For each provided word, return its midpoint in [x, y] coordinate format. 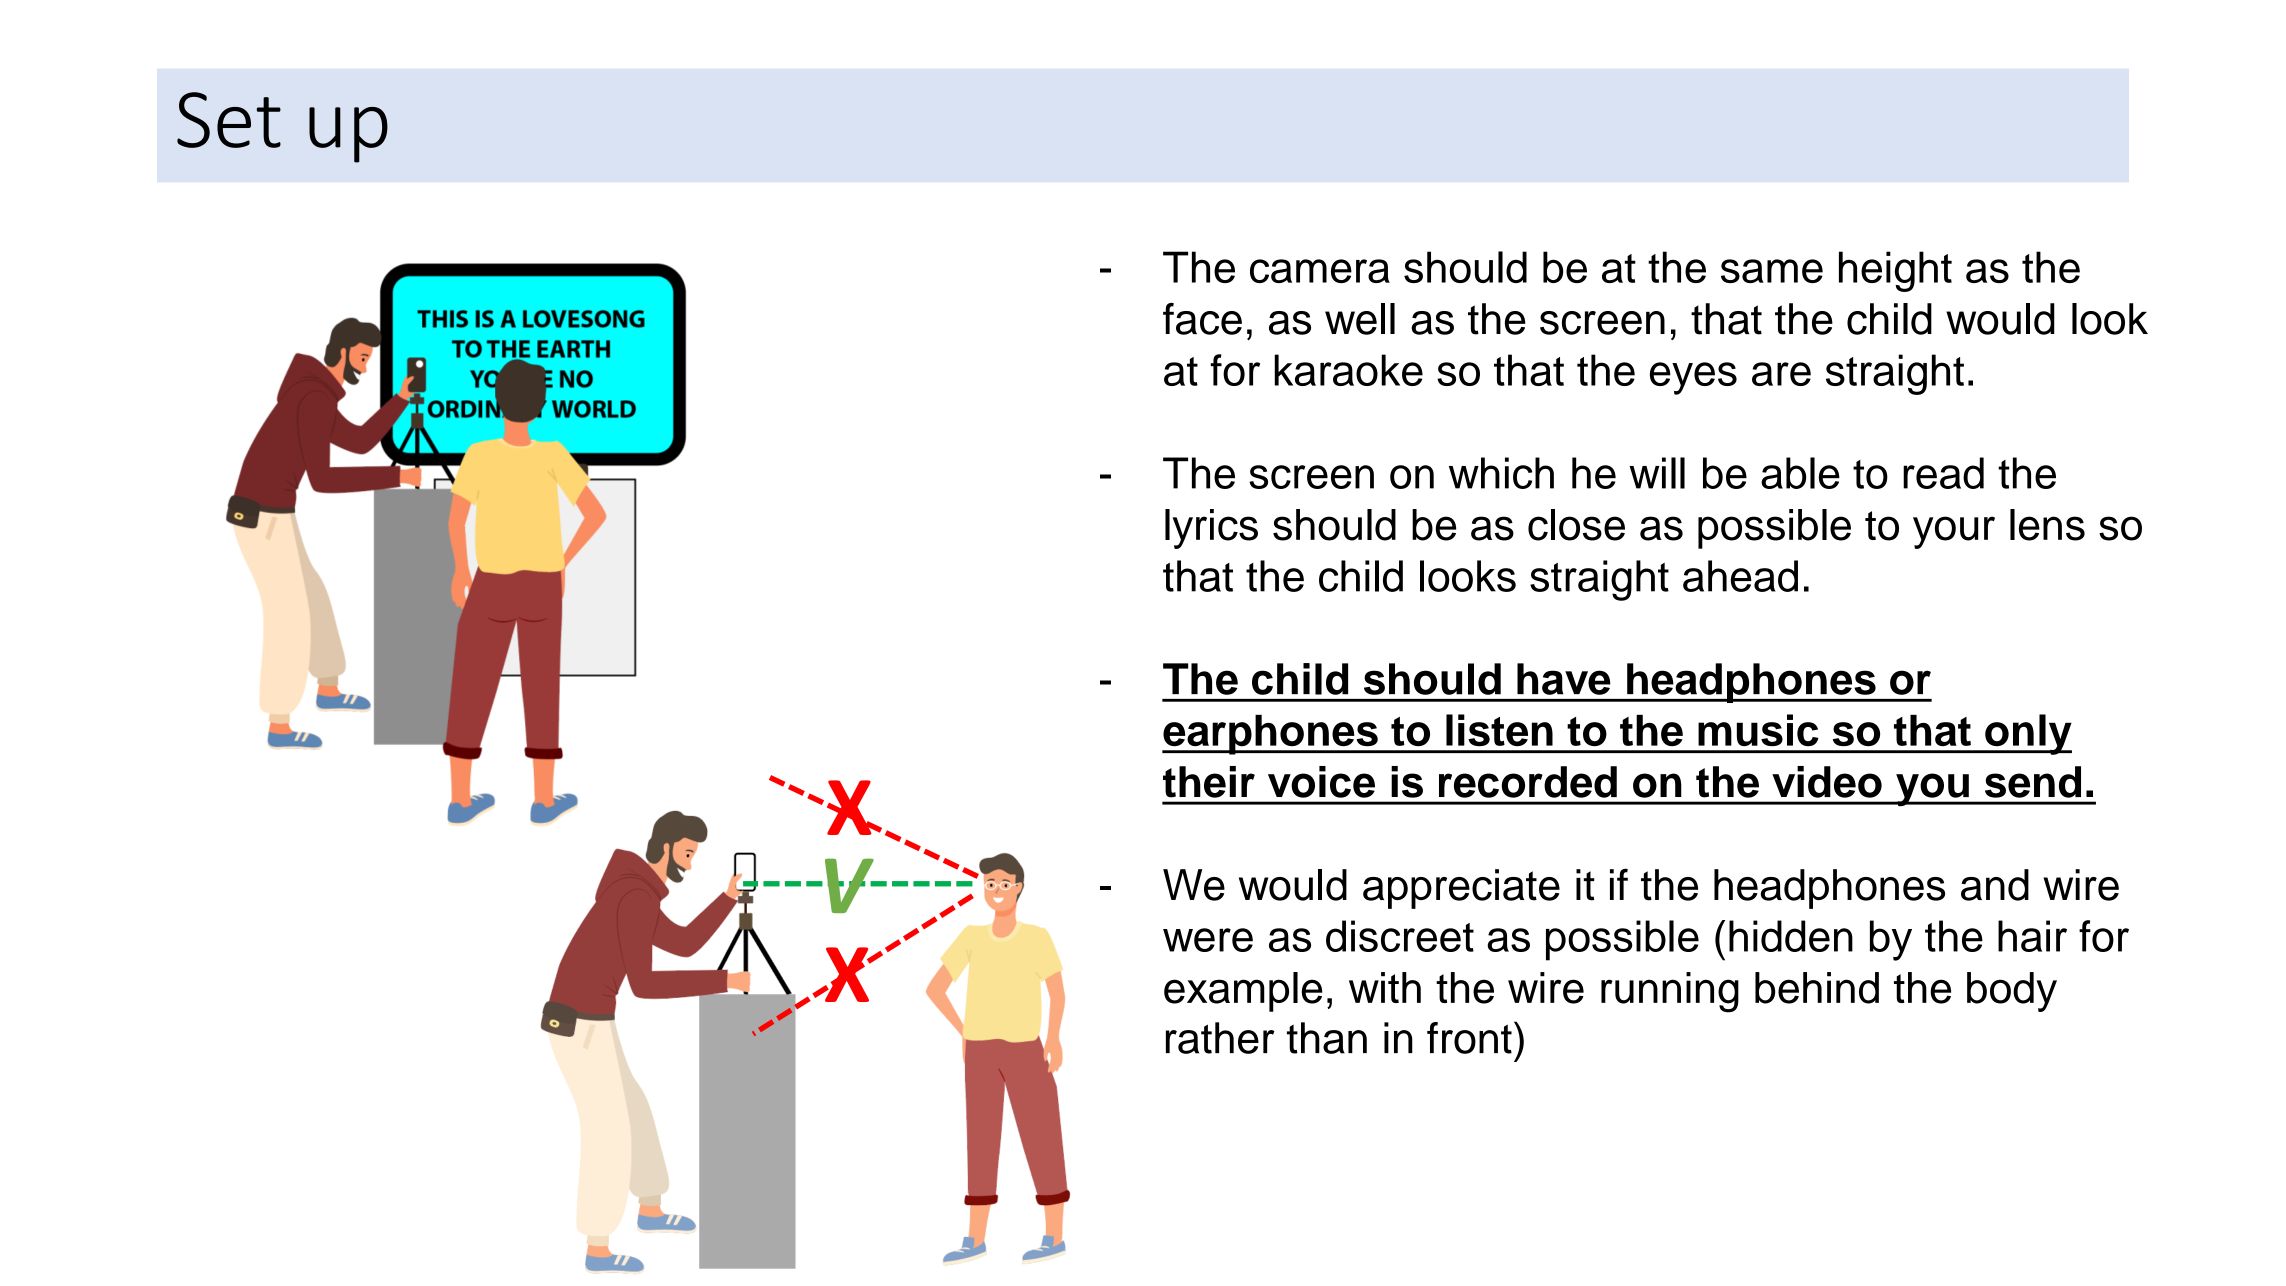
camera [1320, 271]
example [1243, 992]
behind [1817, 988]
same [1772, 271]
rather [1220, 1038]
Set [229, 120]
